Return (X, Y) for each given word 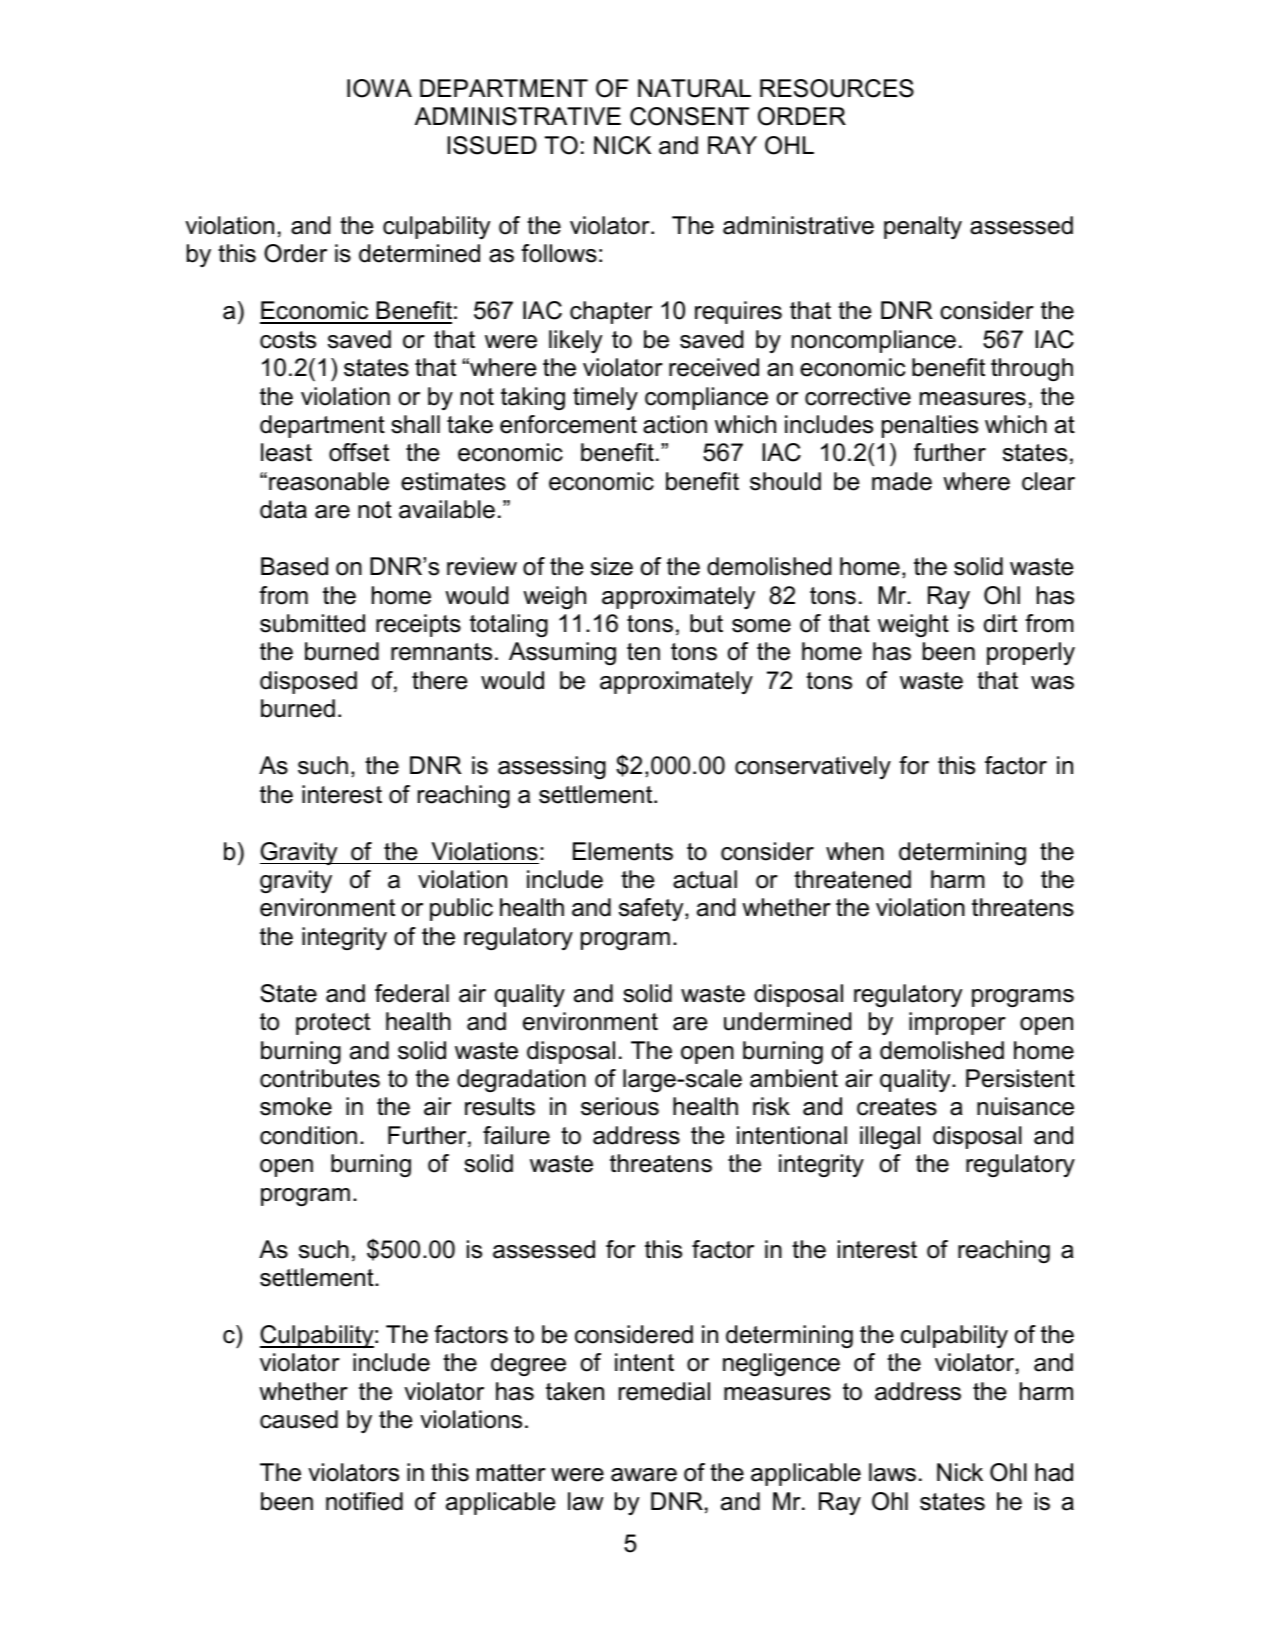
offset (359, 452)
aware (644, 1475)
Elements (623, 851)
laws (892, 1472)
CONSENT (689, 116)
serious (620, 1106)
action (675, 424)
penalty (923, 227)
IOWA (379, 88)
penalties (930, 426)
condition (308, 1135)
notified (364, 1501)
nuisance (1025, 1106)
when (855, 851)
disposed (308, 682)
